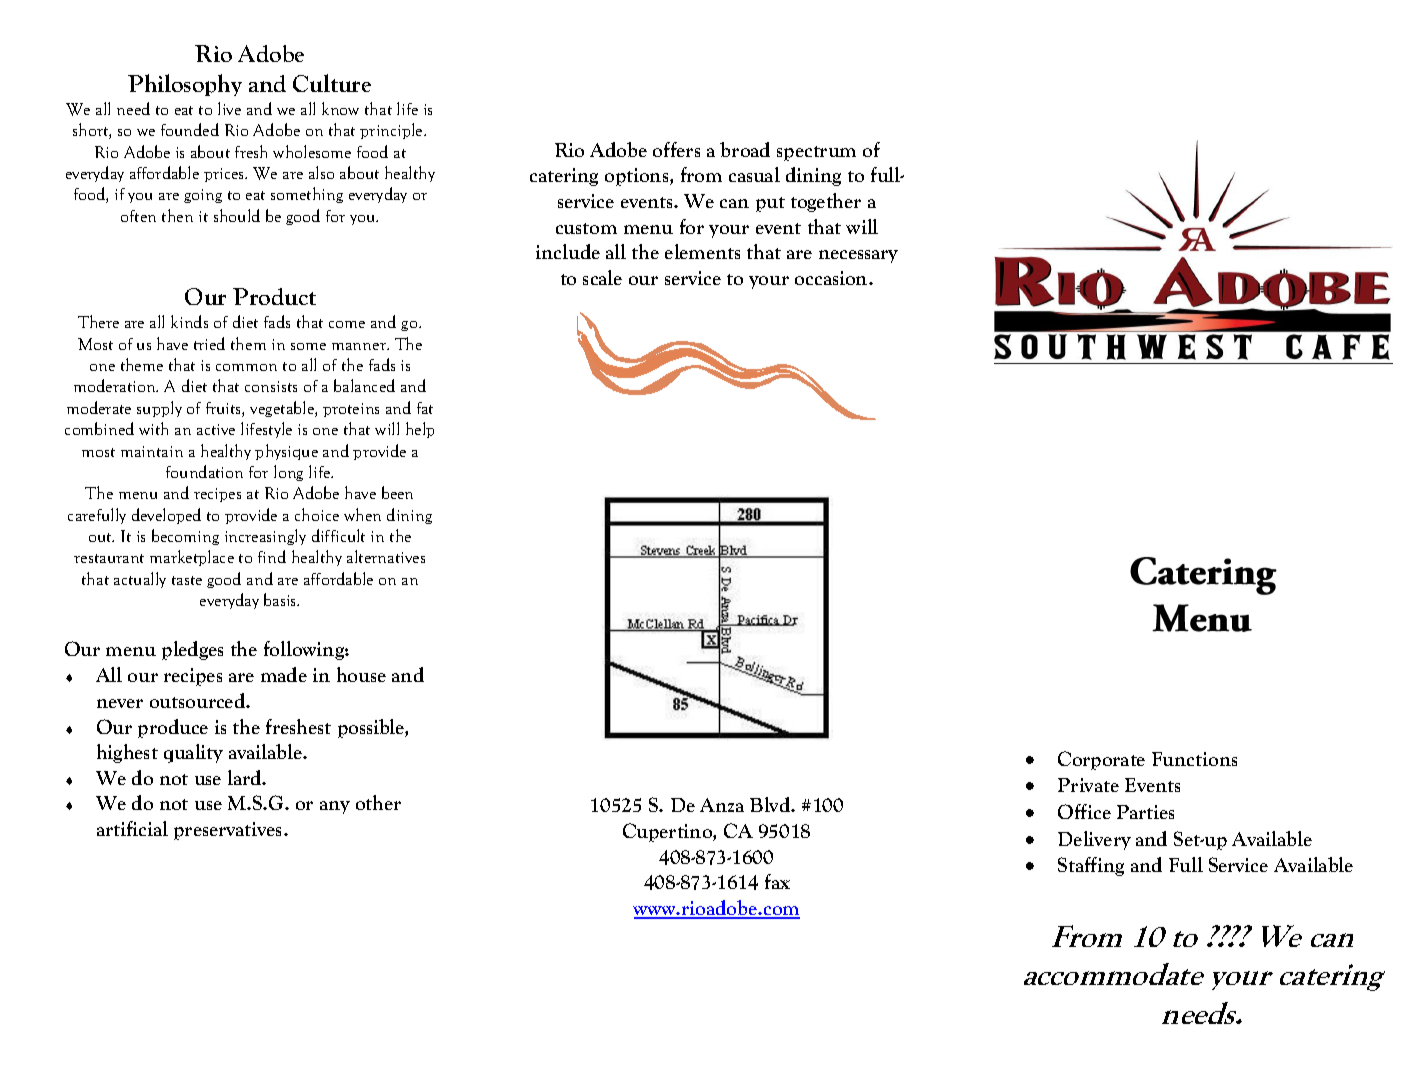  Describe the element at coordinates (229, 831) in the screenshot. I see `preservatives` at that location.
